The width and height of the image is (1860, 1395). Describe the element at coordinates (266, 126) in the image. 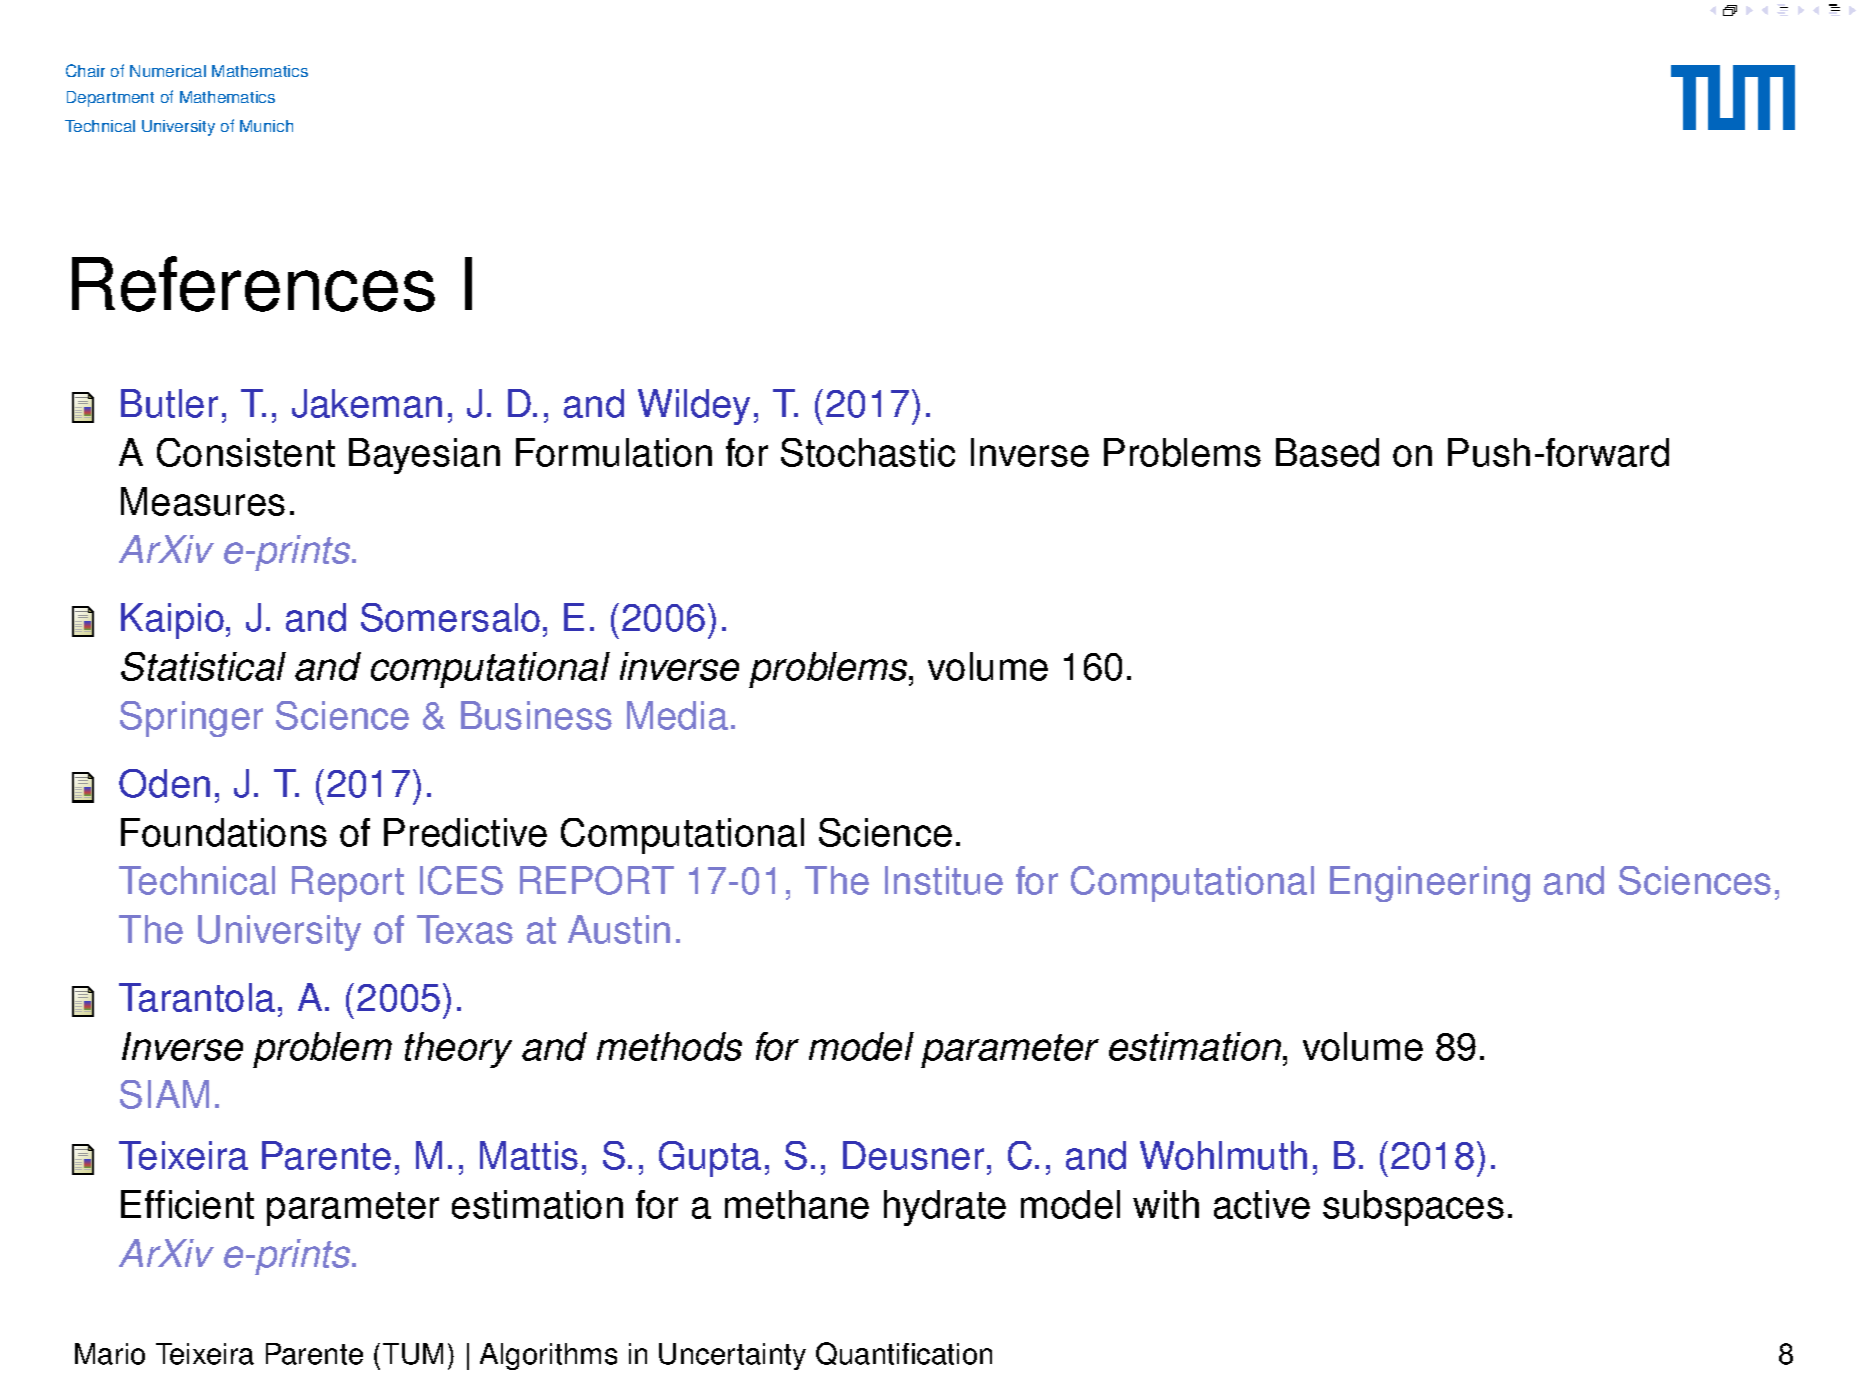

I see `Munich` at that location.
